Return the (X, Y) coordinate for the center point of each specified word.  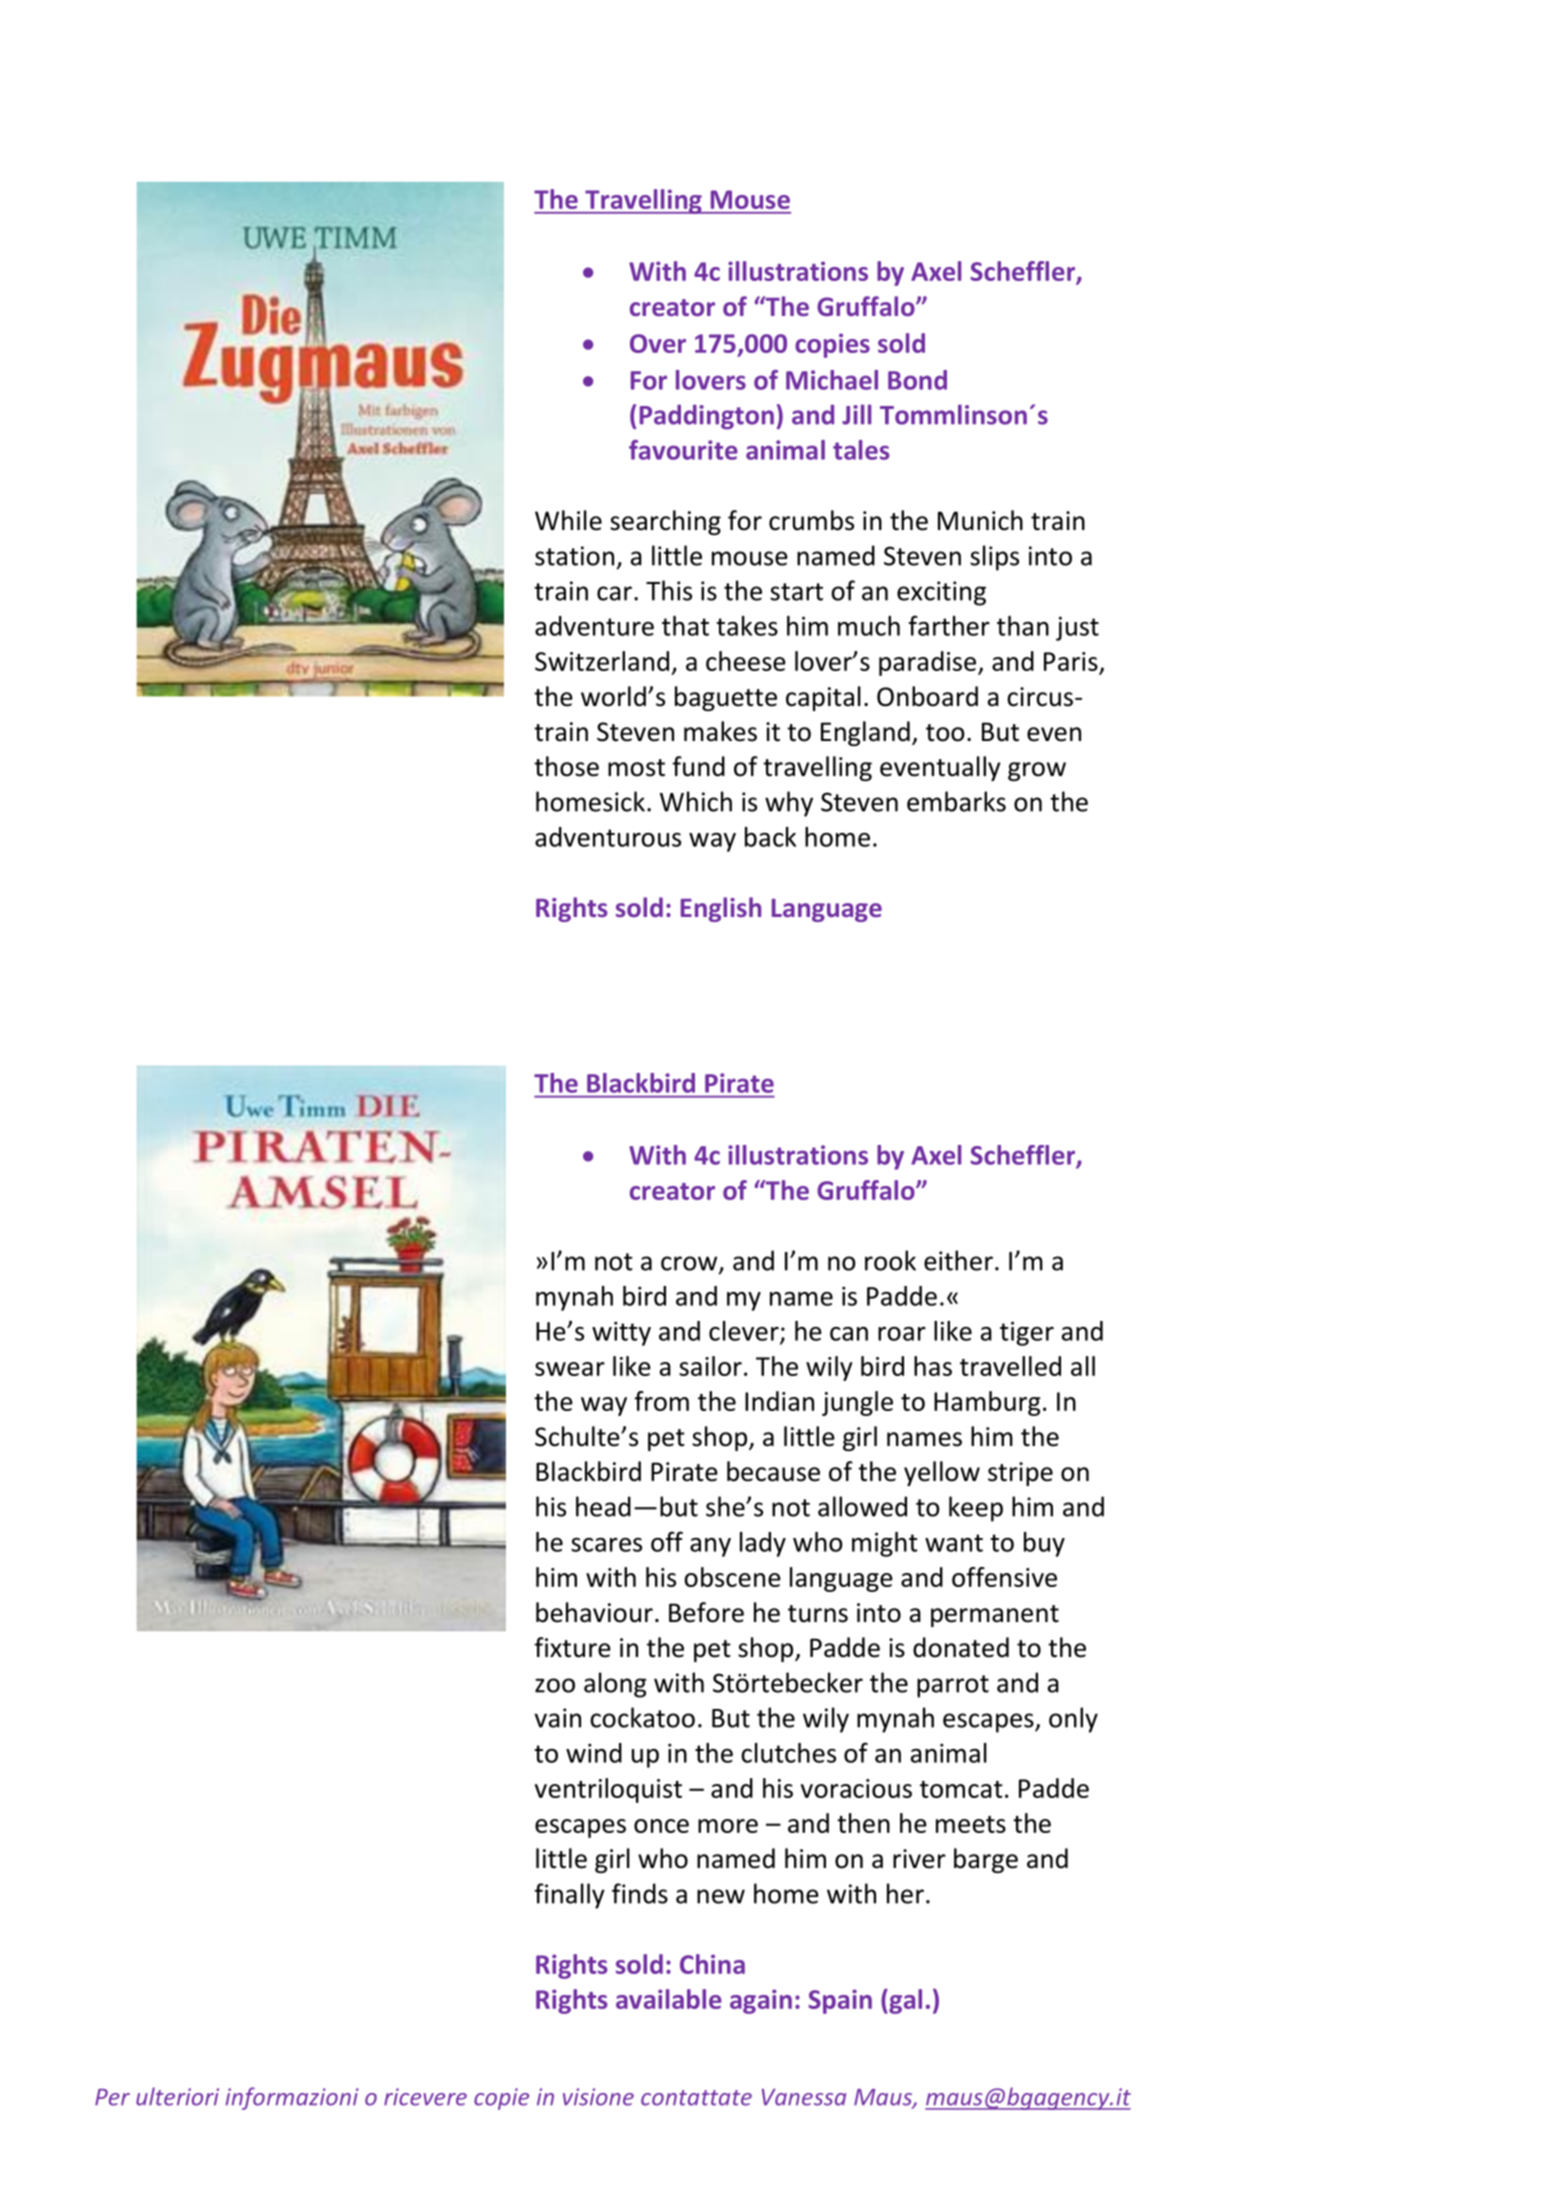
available (669, 1999)
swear (570, 1369)
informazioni (292, 2098)
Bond (917, 380)
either (958, 1260)
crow (690, 1264)
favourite (683, 450)
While (568, 520)
